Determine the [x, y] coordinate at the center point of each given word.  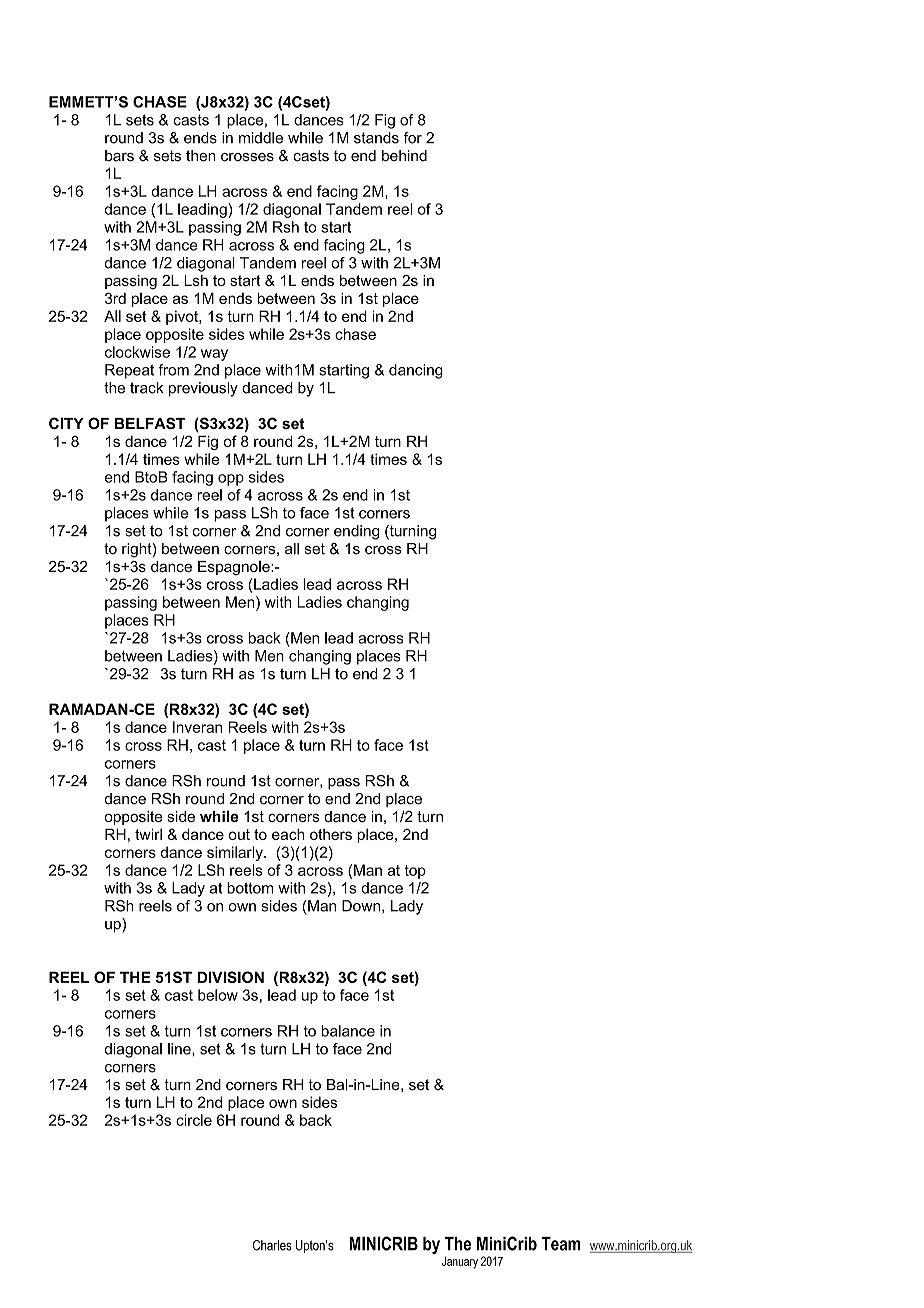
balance [348, 1031]
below [218, 995]
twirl [148, 834]
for [412, 138]
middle [261, 138]
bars [119, 156]
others [331, 834]
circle [194, 1120]
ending [356, 532]
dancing [416, 371]
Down [362, 906]
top [415, 872]
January [460, 1262]
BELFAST [150, 423]
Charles [272, 1245]
